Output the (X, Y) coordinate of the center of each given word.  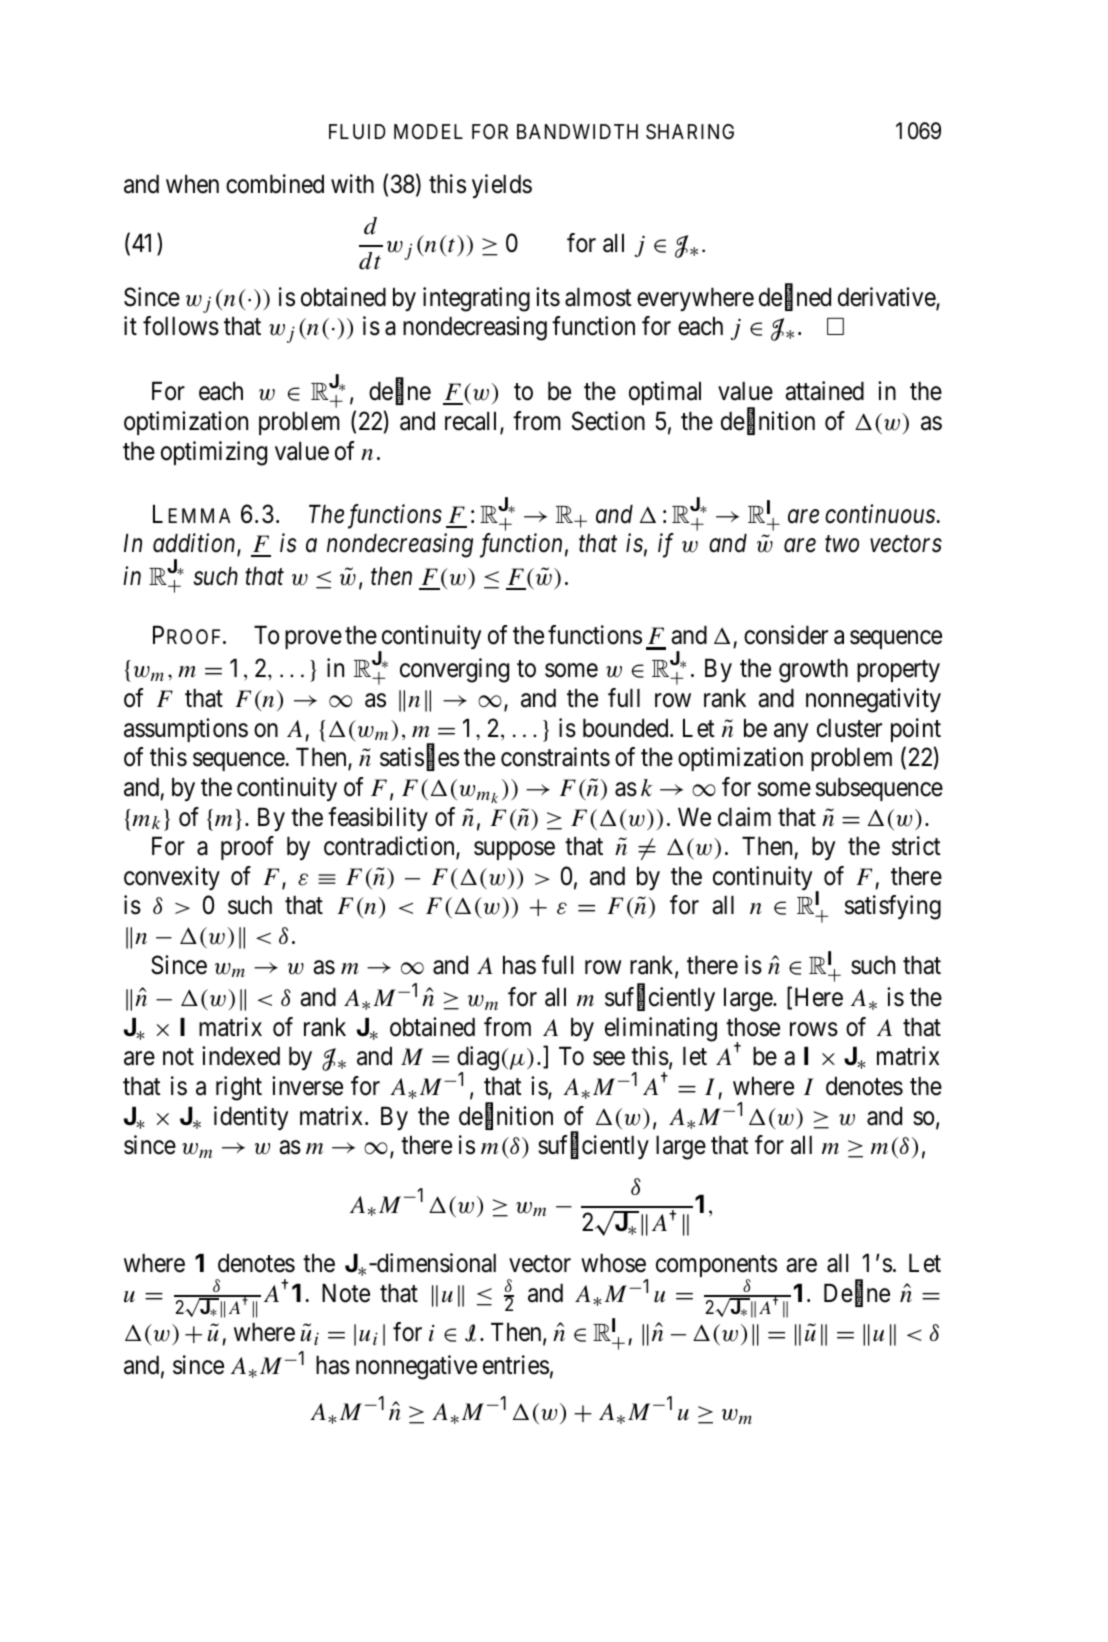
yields (502, 186)
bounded (627, 728)
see (609, 1059)
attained (824, 391)
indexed (241, 1056)
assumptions (186, 730)
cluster (849, 728)
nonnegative (416, 1367)
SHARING (690, 131)
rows (814, 1029)
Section (608, 421)
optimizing (214, 453)
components (716, 1268)
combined (275, 184)
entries (516, 1365)
